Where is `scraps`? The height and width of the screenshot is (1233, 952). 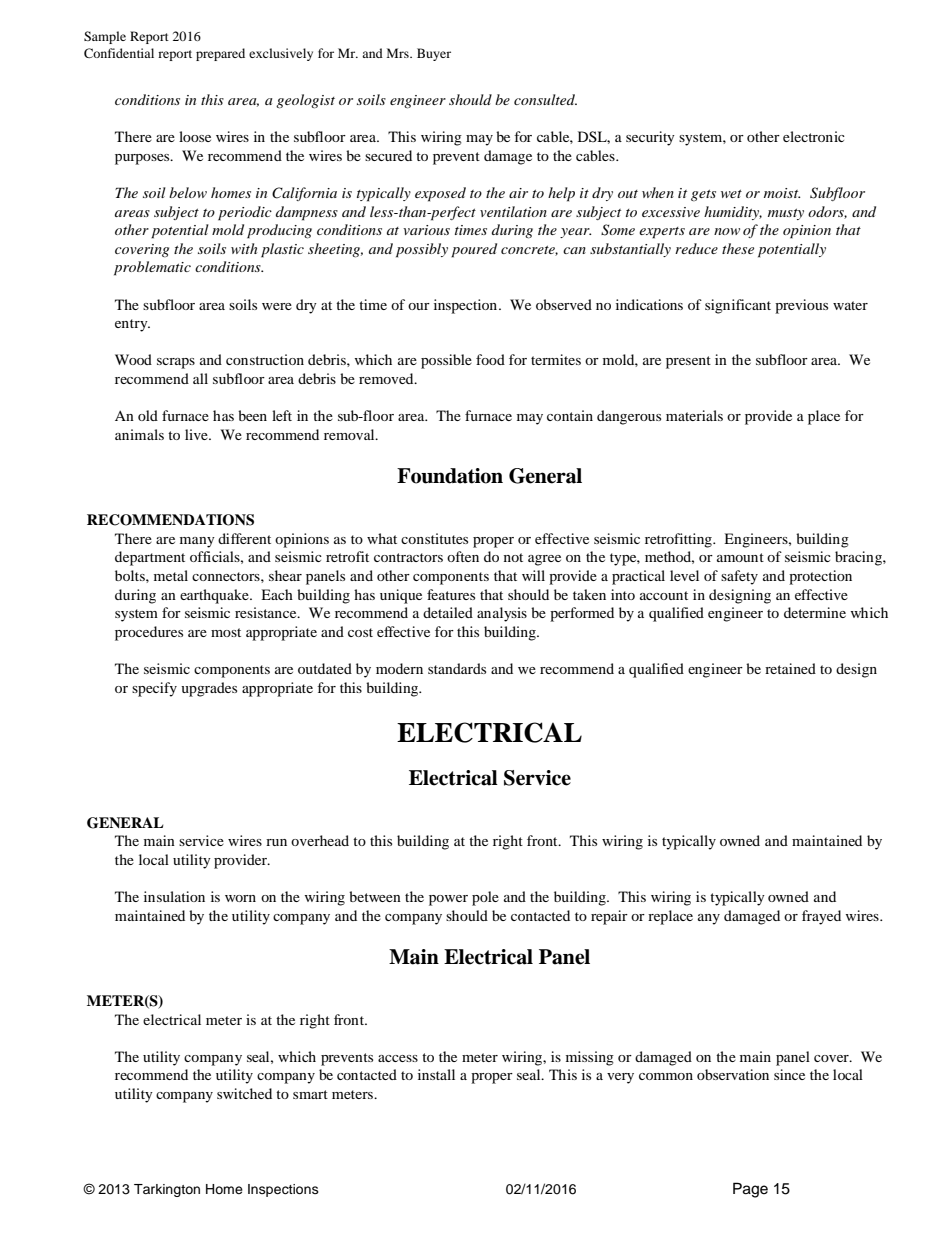
scraps is located at coordinates (176, 363).
